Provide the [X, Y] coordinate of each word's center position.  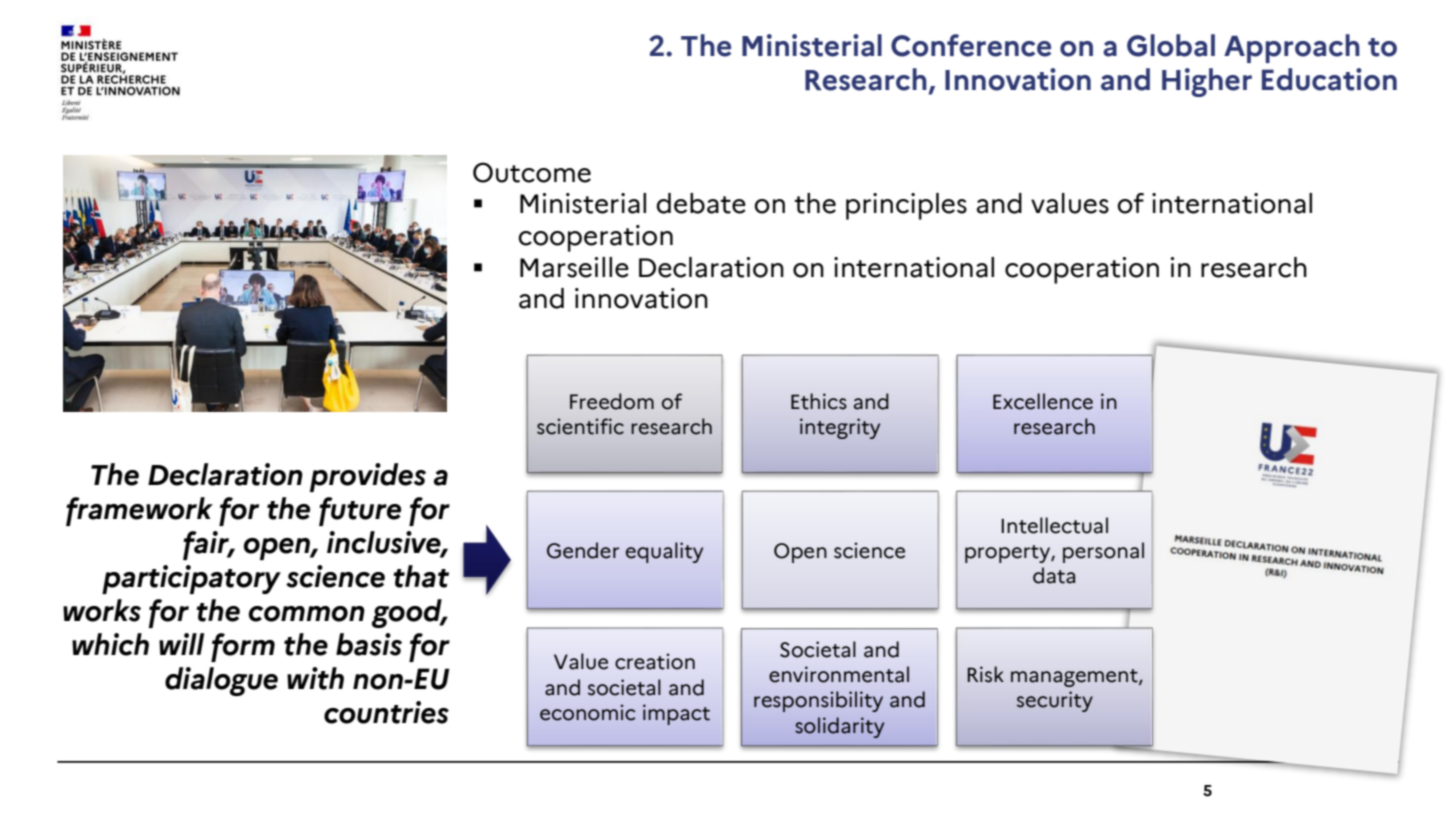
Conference [971, 45]
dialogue [221, 681]
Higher [1207, 82]
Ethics [819, 401]
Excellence [1043, 401]
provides [368, 477]
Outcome [532, 172]
